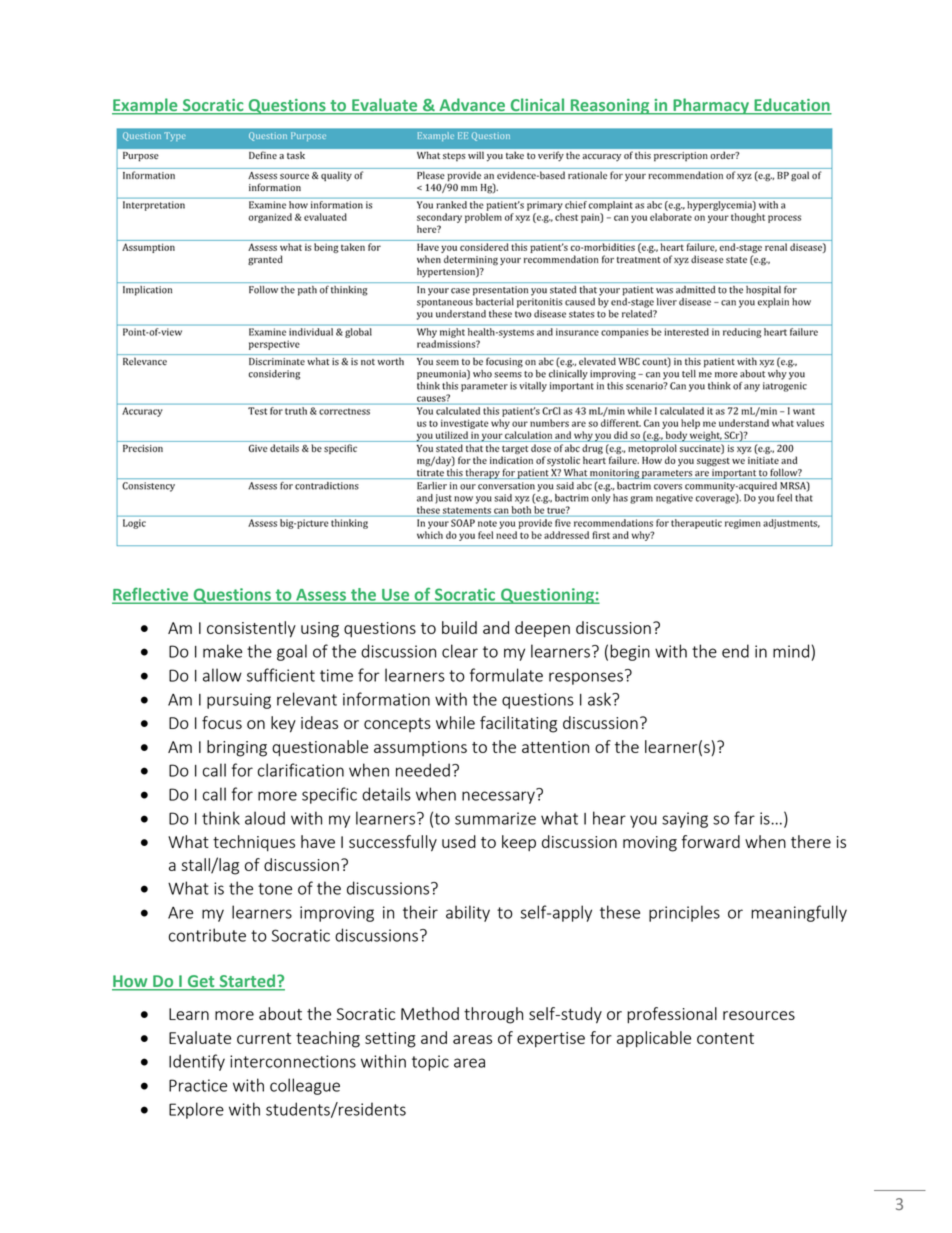 Image resolution: width=952 pixels, height=1233 pixels. I want to click on build, so click(459, 627).
